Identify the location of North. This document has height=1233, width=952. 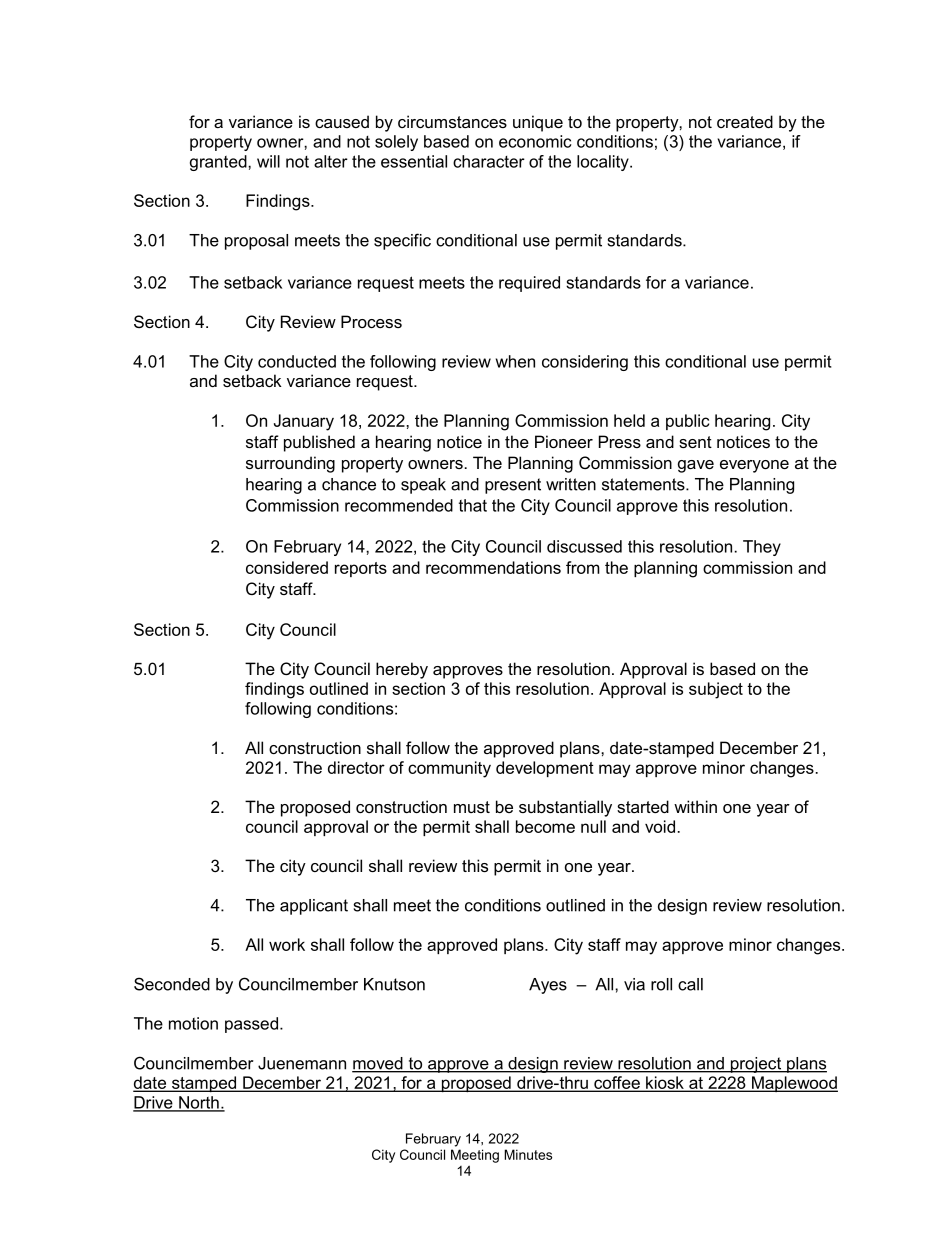
(199, 1103).
